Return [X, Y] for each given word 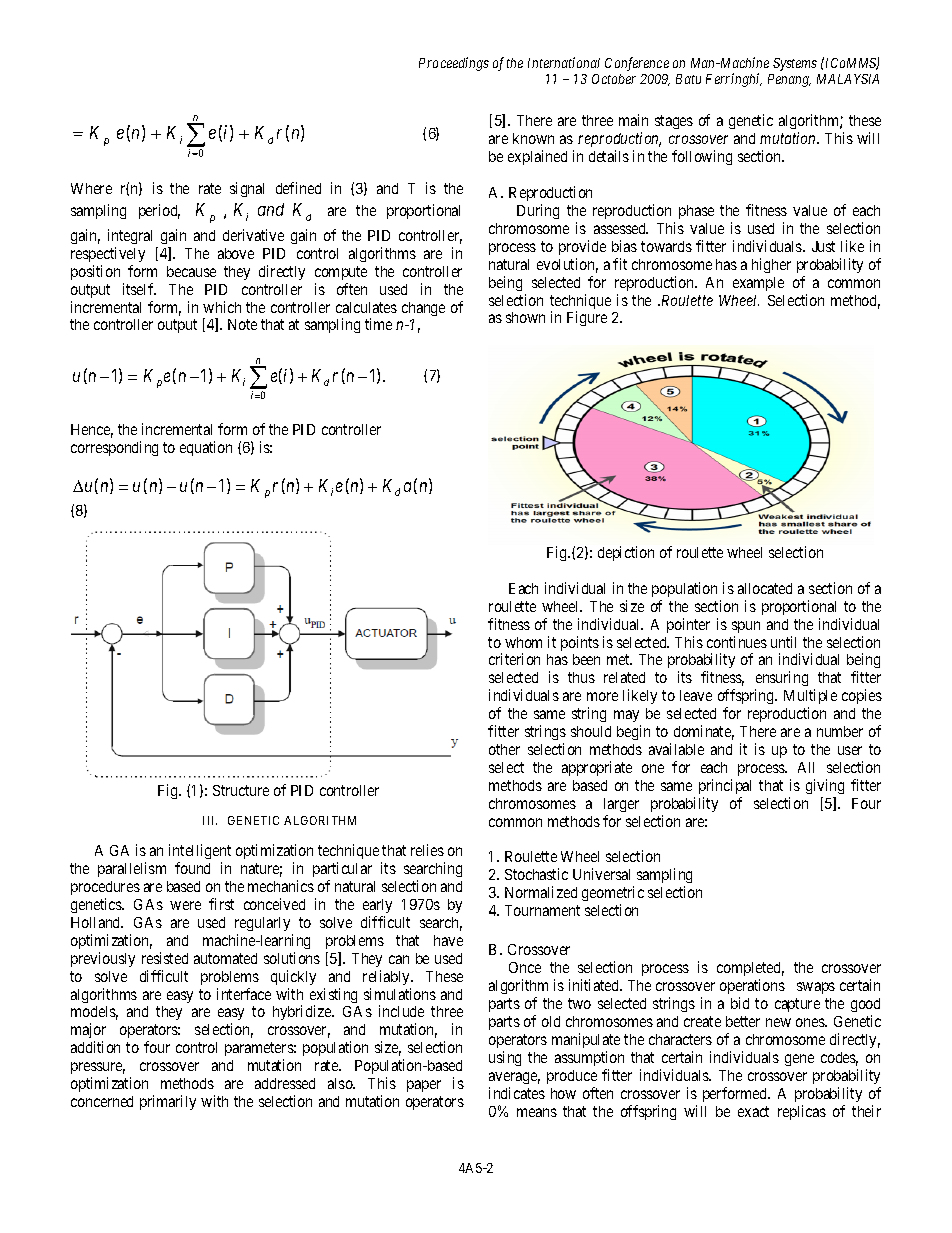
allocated [765, 588]
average [514, 1078]
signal [247, 189]
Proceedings [454, 64]
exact [753, 1111]
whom [523, 642]
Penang [789, 80]
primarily [168, 1102]
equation [206, 448]
